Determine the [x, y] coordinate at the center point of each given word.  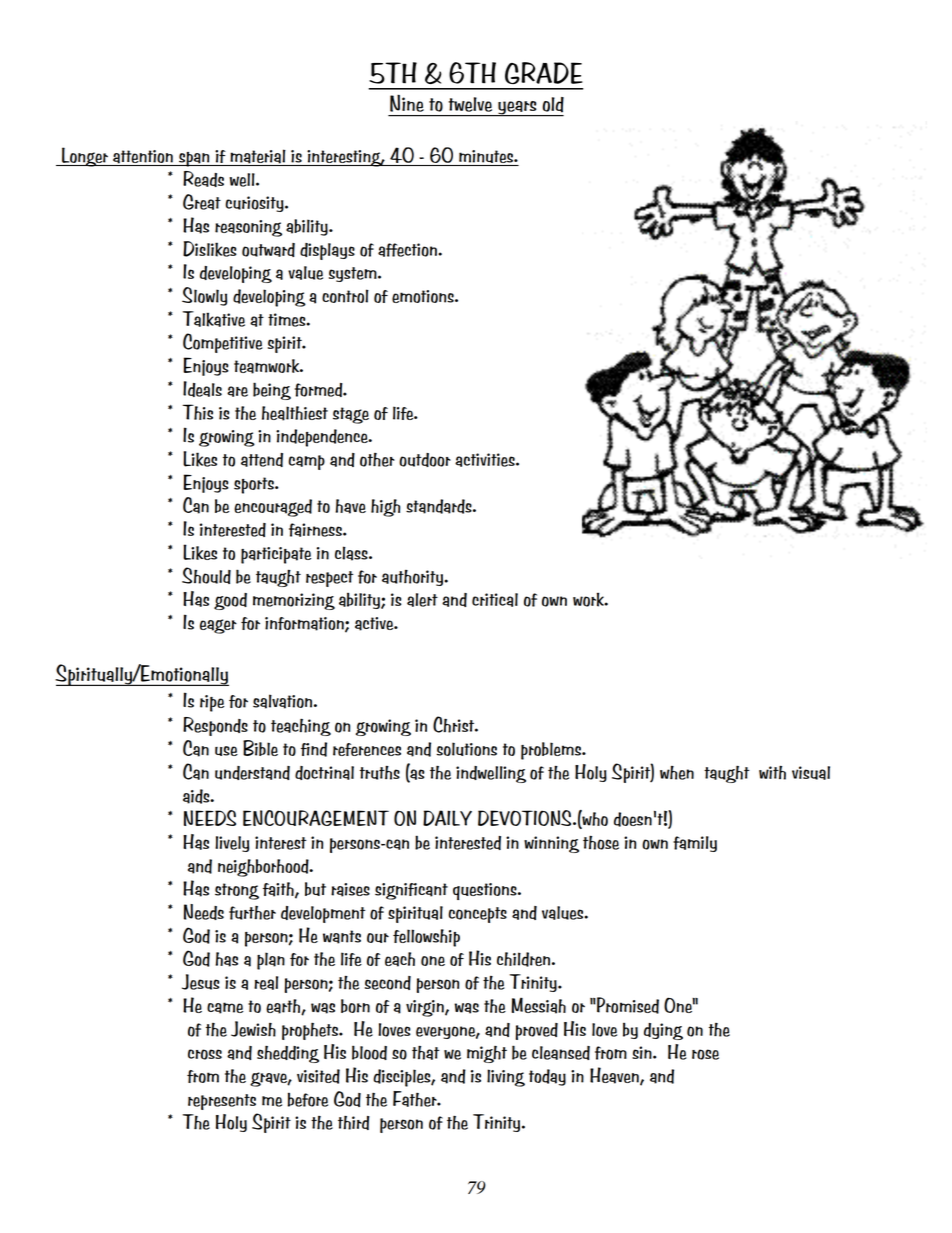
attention [143, 157]
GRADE [543, 73]
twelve [470, 104]
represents [222, 1102]
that [426, 1052]
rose [705, 1054]
